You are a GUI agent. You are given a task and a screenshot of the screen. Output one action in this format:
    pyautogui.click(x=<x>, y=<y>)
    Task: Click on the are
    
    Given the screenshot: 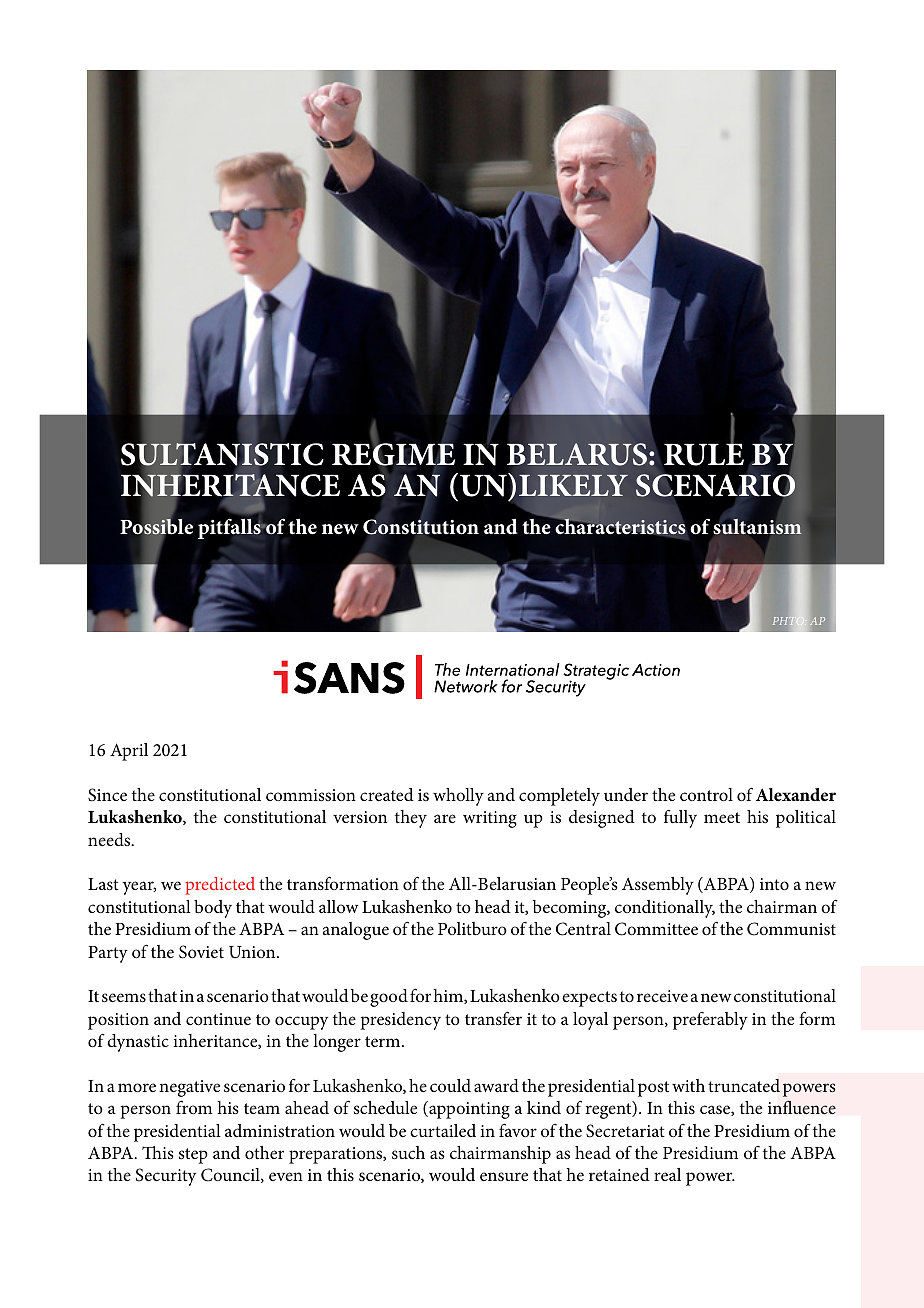 What is the action you would take?
    pyautogui.click(x=445, y=818)
